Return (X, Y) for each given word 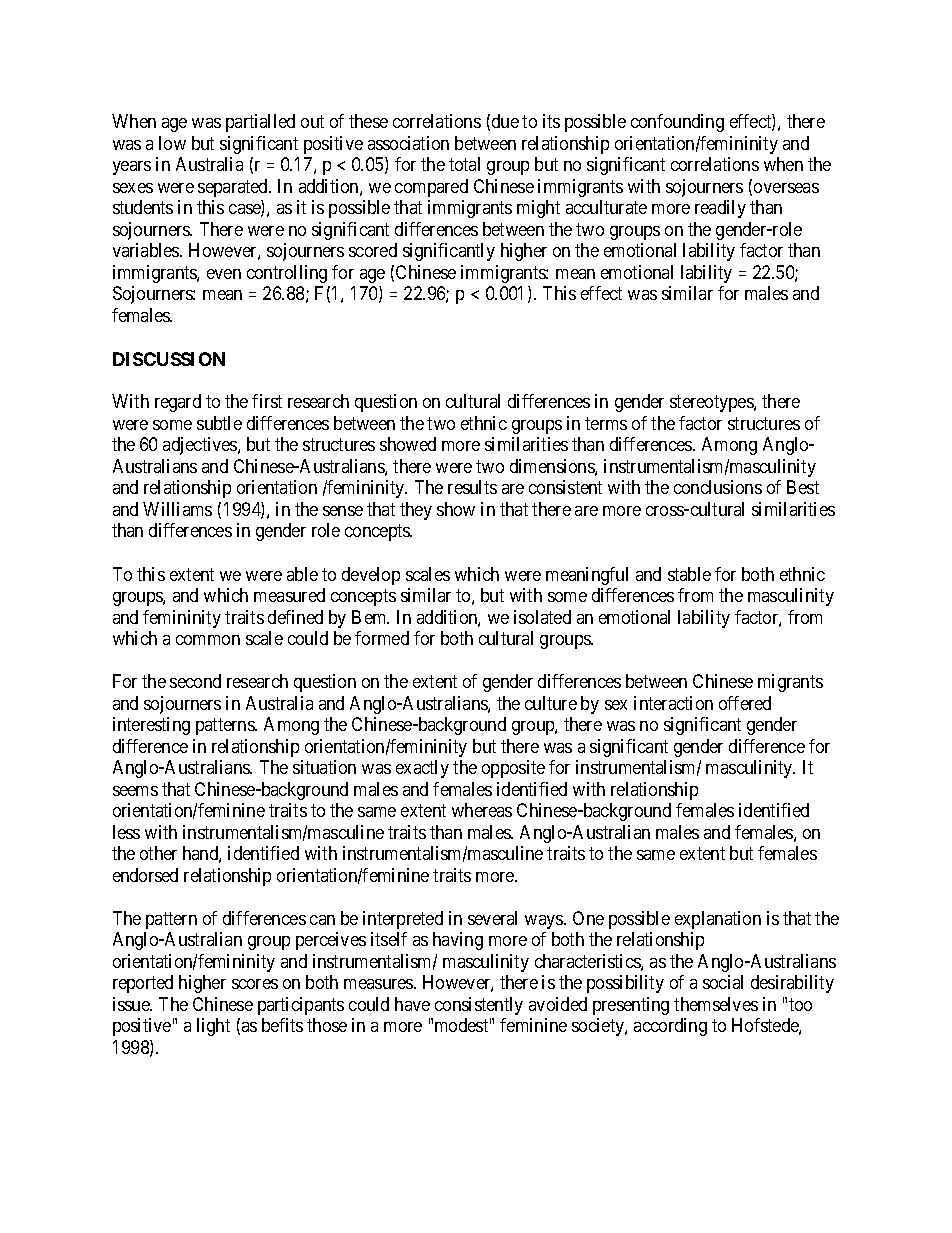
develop (371, 576)
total (464, 164)
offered (745, 703)
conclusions (718, 487)
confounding (677, 123)
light (213, 1027)
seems (135, 791)
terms (606, 423)
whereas (482, 810)
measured (289, 595)
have (412, 1004)
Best (803, 487)
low (172, 143)
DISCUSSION (169, 359)
